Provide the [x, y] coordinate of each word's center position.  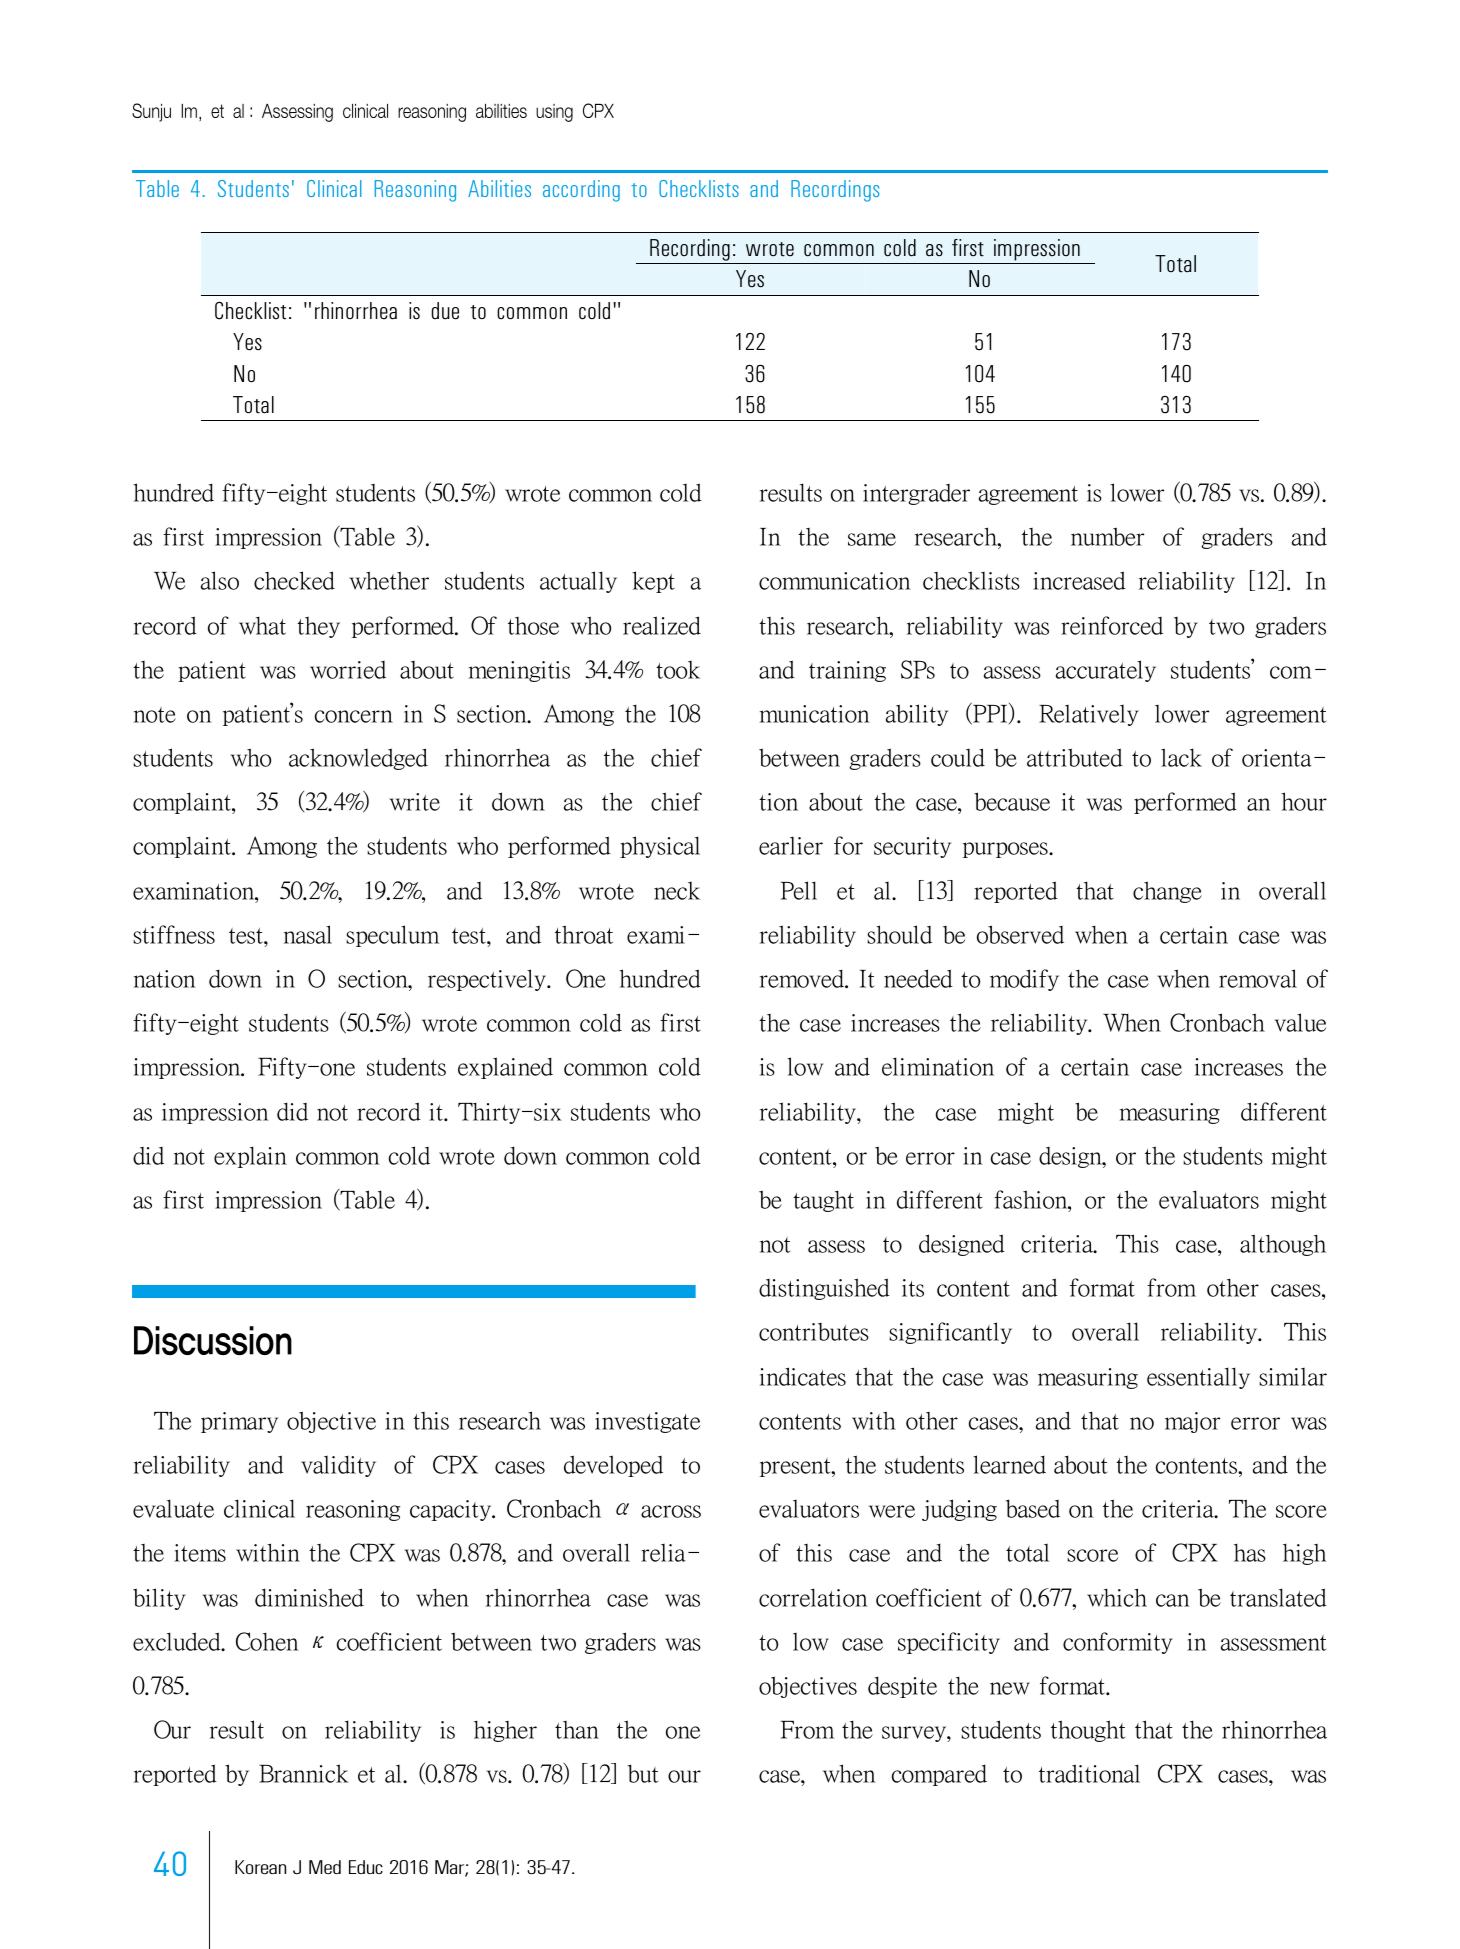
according [581, 191]
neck [677, 891]
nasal [308, 934]
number [1107, 536]
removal [1258, 978]
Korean [260, 1867]
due [445, 311]
